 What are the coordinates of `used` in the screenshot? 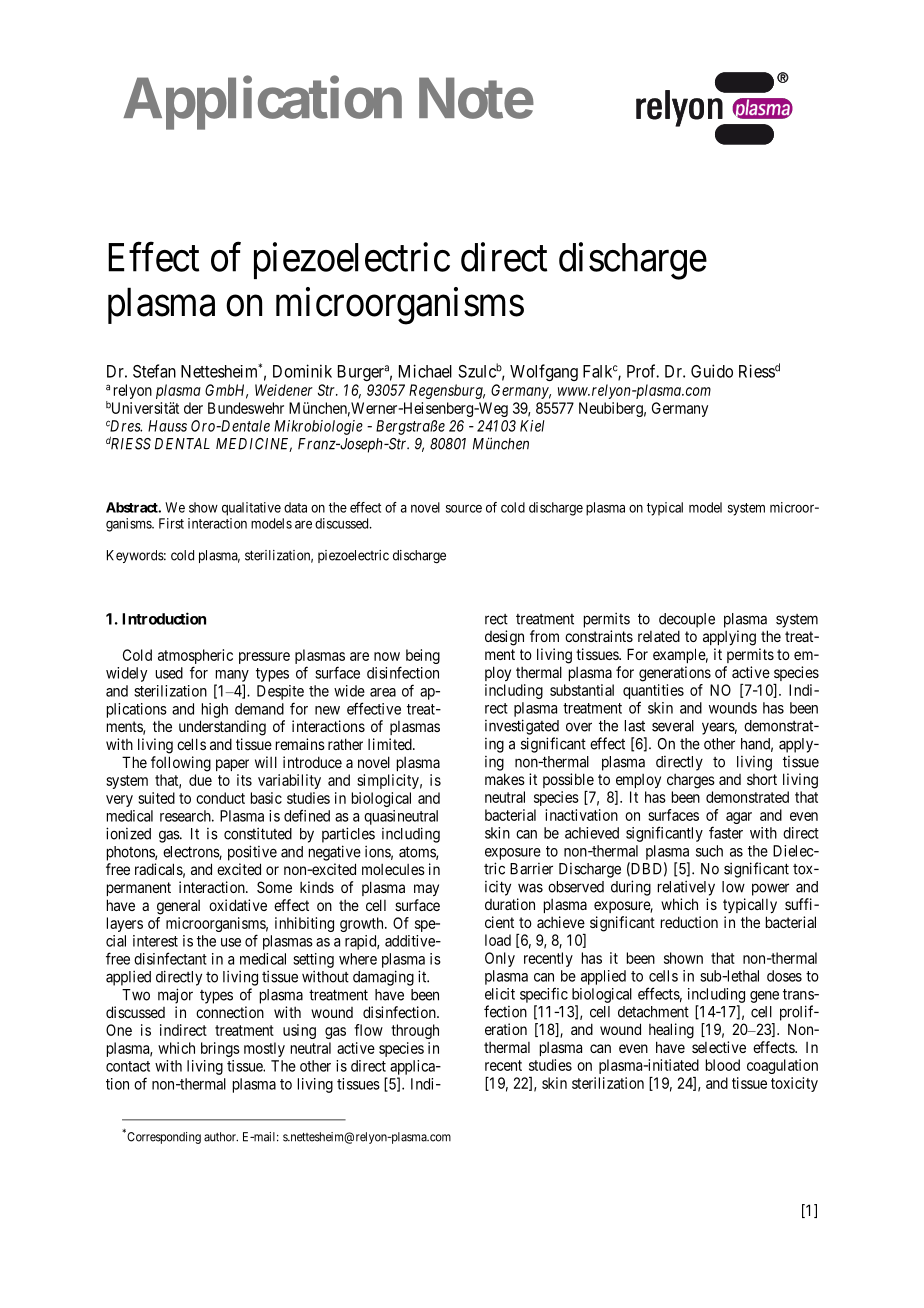 It's located at (169, 673).
